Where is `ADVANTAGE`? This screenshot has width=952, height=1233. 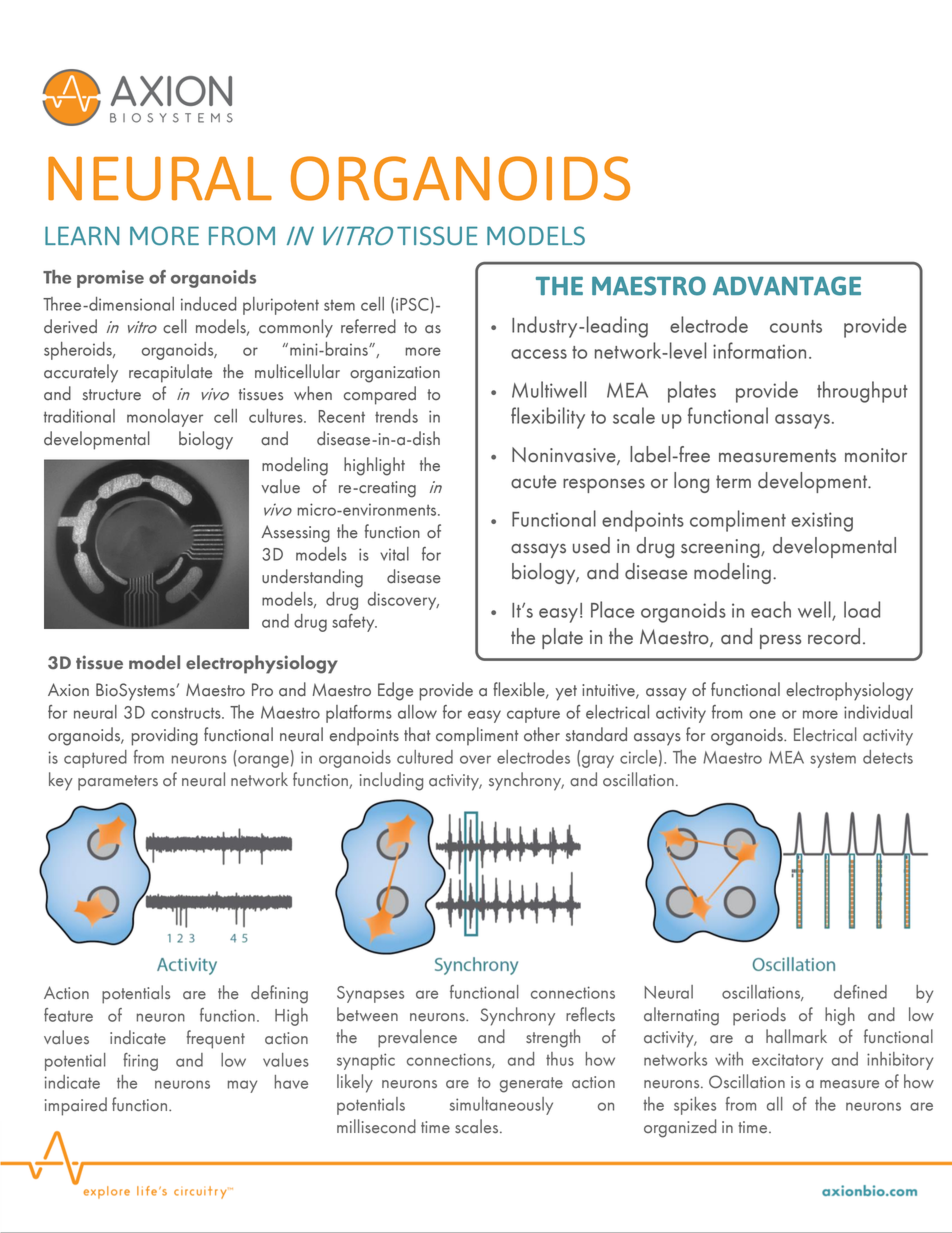
ADVANTAGE is located at coordinates (787, 286).
